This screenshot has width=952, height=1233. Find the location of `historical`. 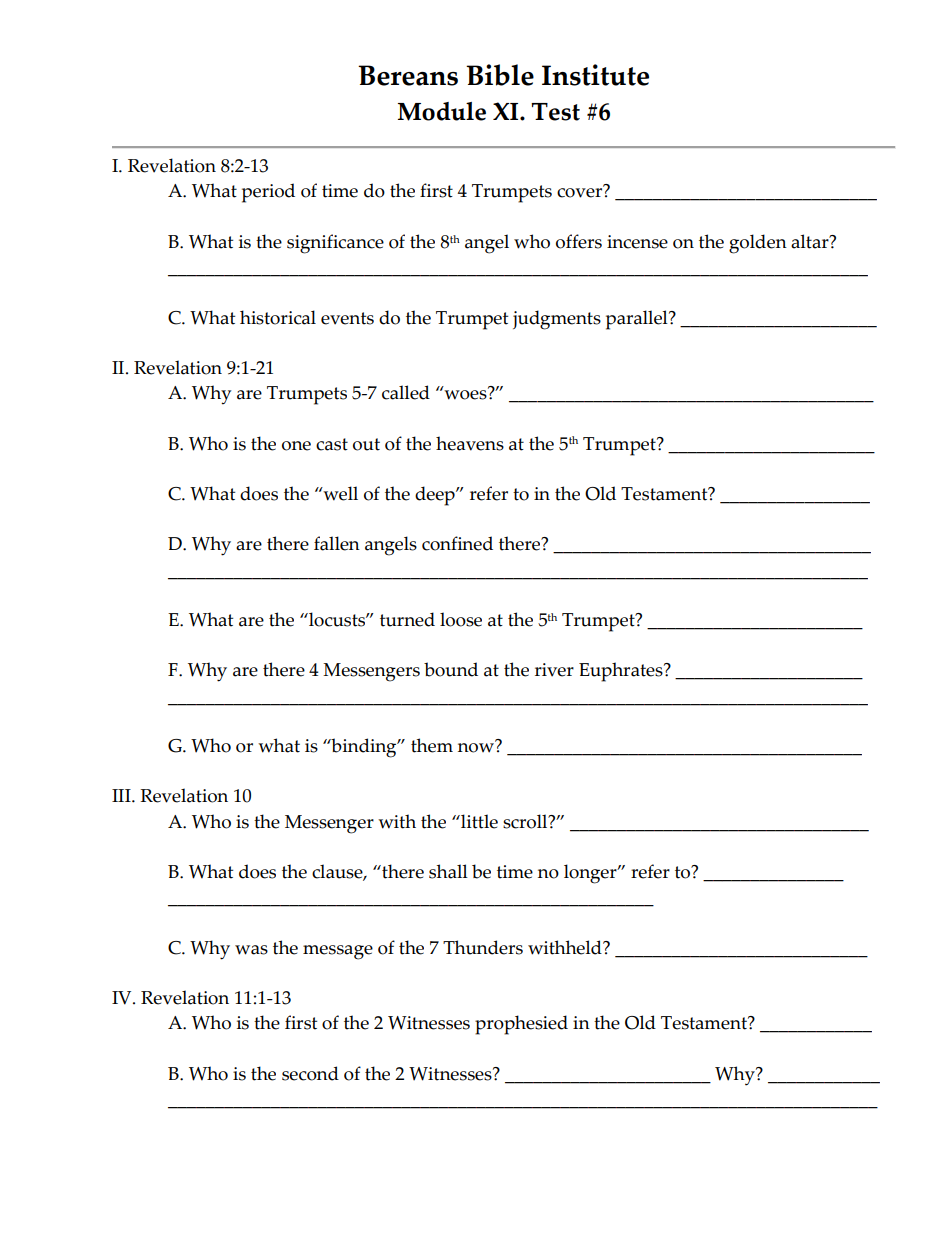

historical is located at coordinates (278, 317).
